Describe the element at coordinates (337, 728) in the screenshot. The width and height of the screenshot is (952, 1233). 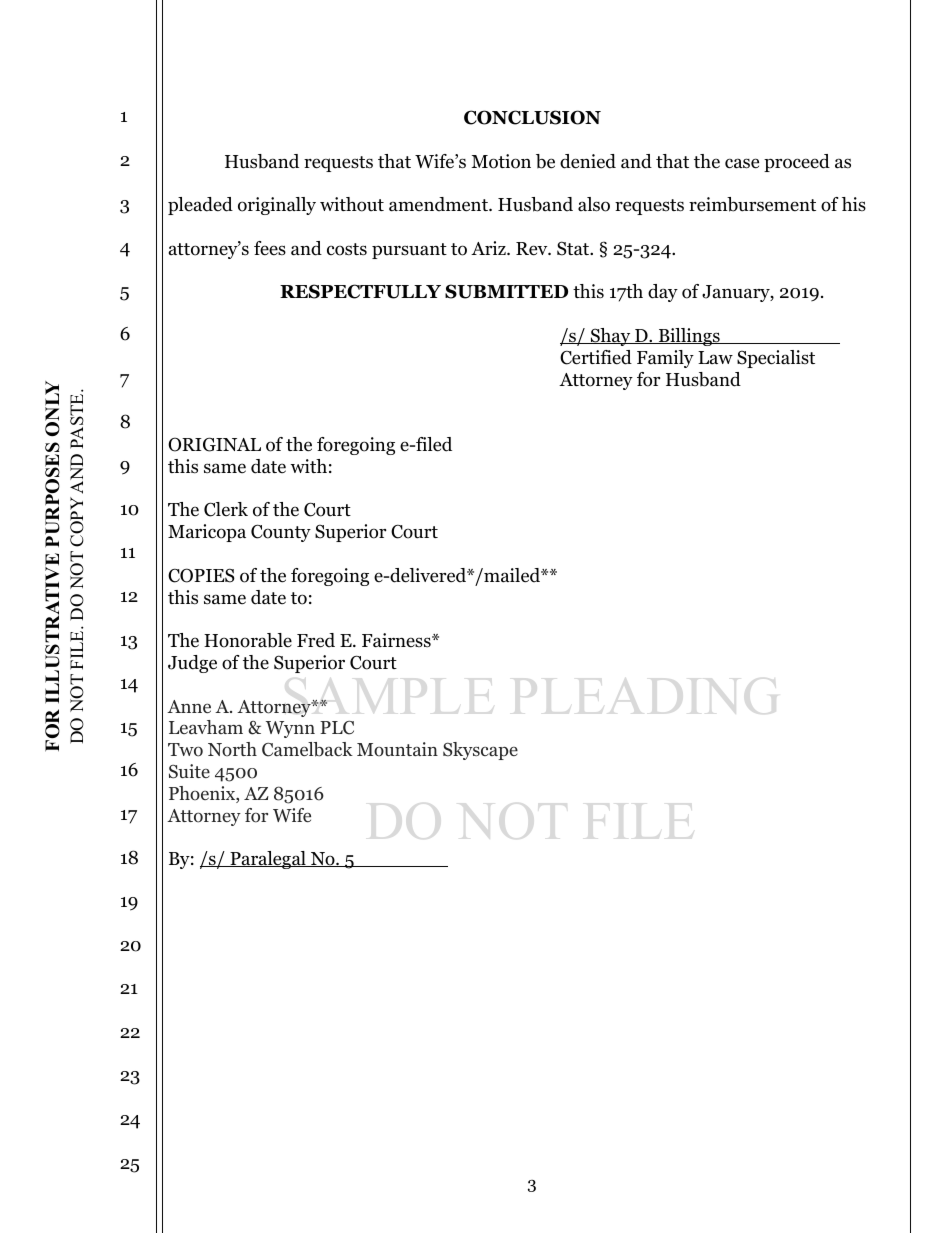
I see `PLC` at that location.
